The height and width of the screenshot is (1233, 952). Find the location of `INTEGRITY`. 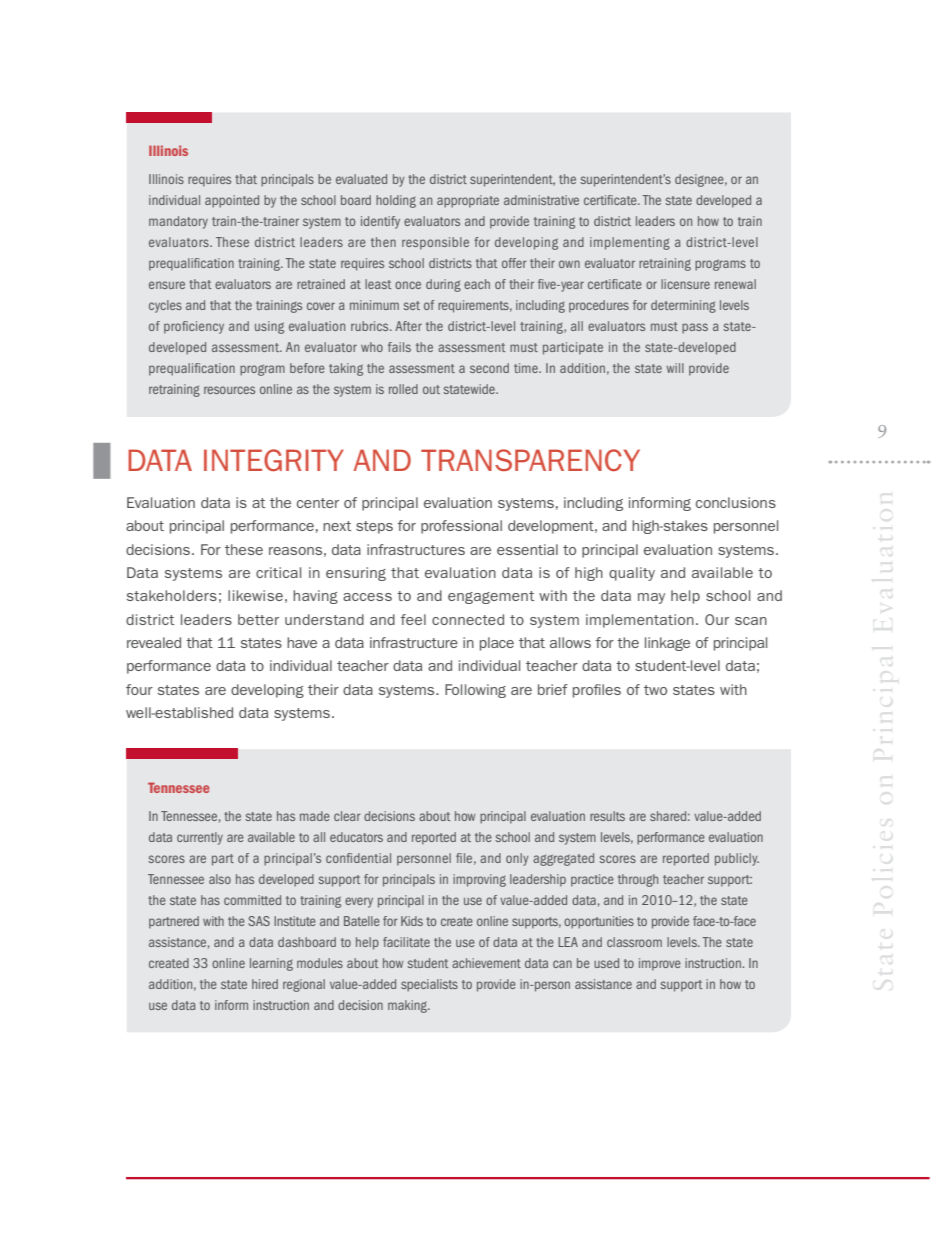

INTEGRITY is located at coordinates (274, 460).
